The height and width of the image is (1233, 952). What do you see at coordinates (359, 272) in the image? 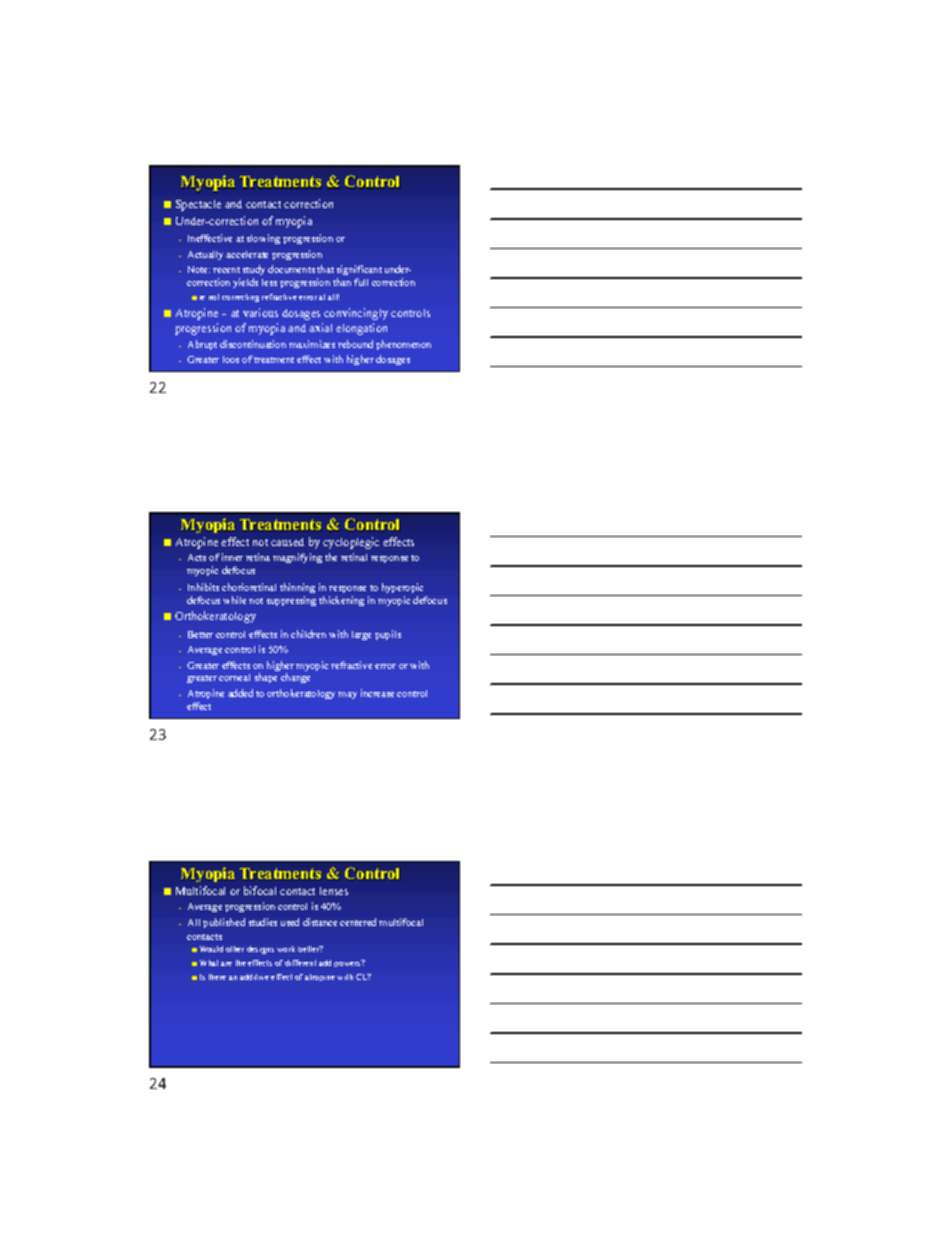
I see `significant` at bounding box center [359, 272].
